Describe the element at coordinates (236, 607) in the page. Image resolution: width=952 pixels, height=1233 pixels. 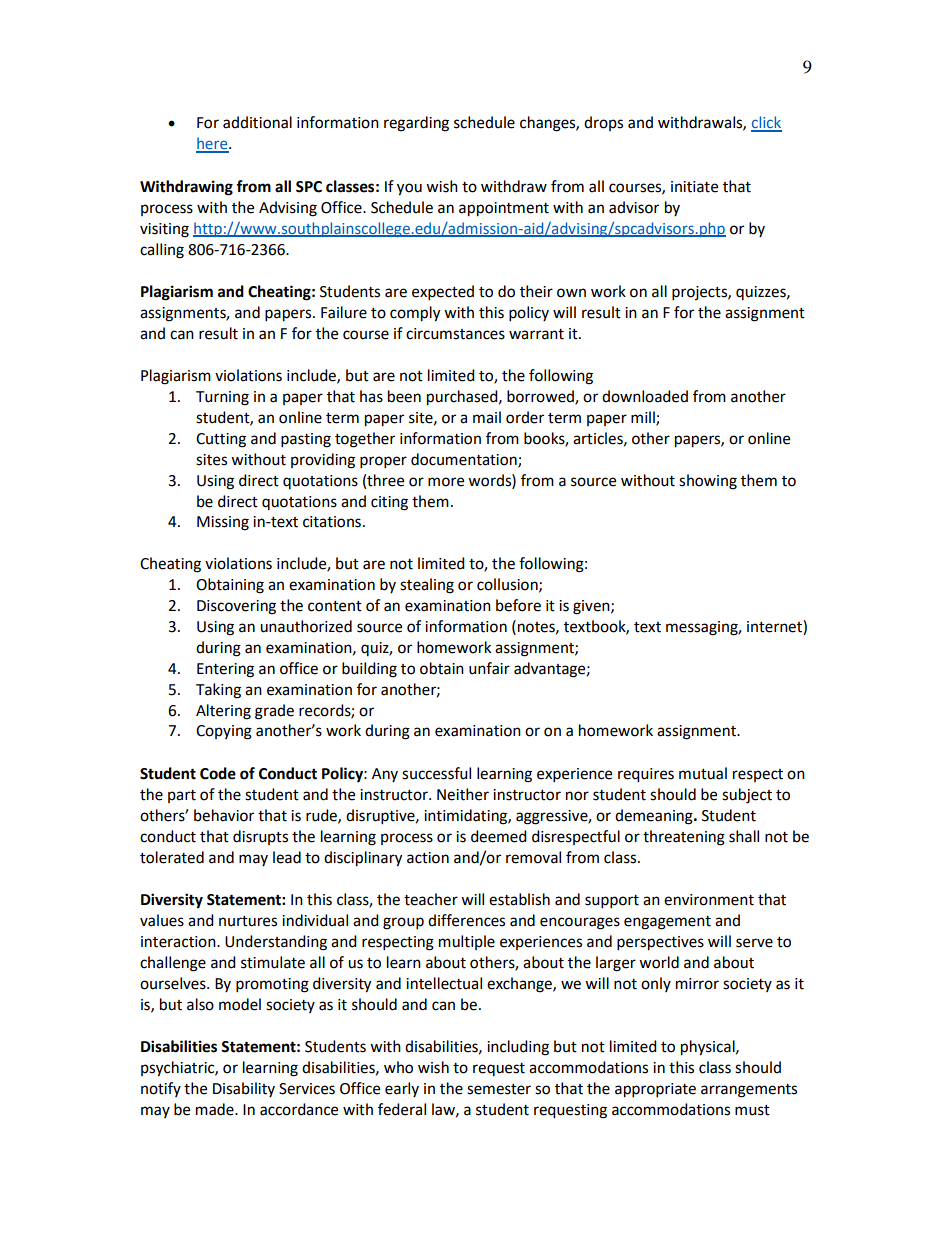
I see `Discovering` at that location.
